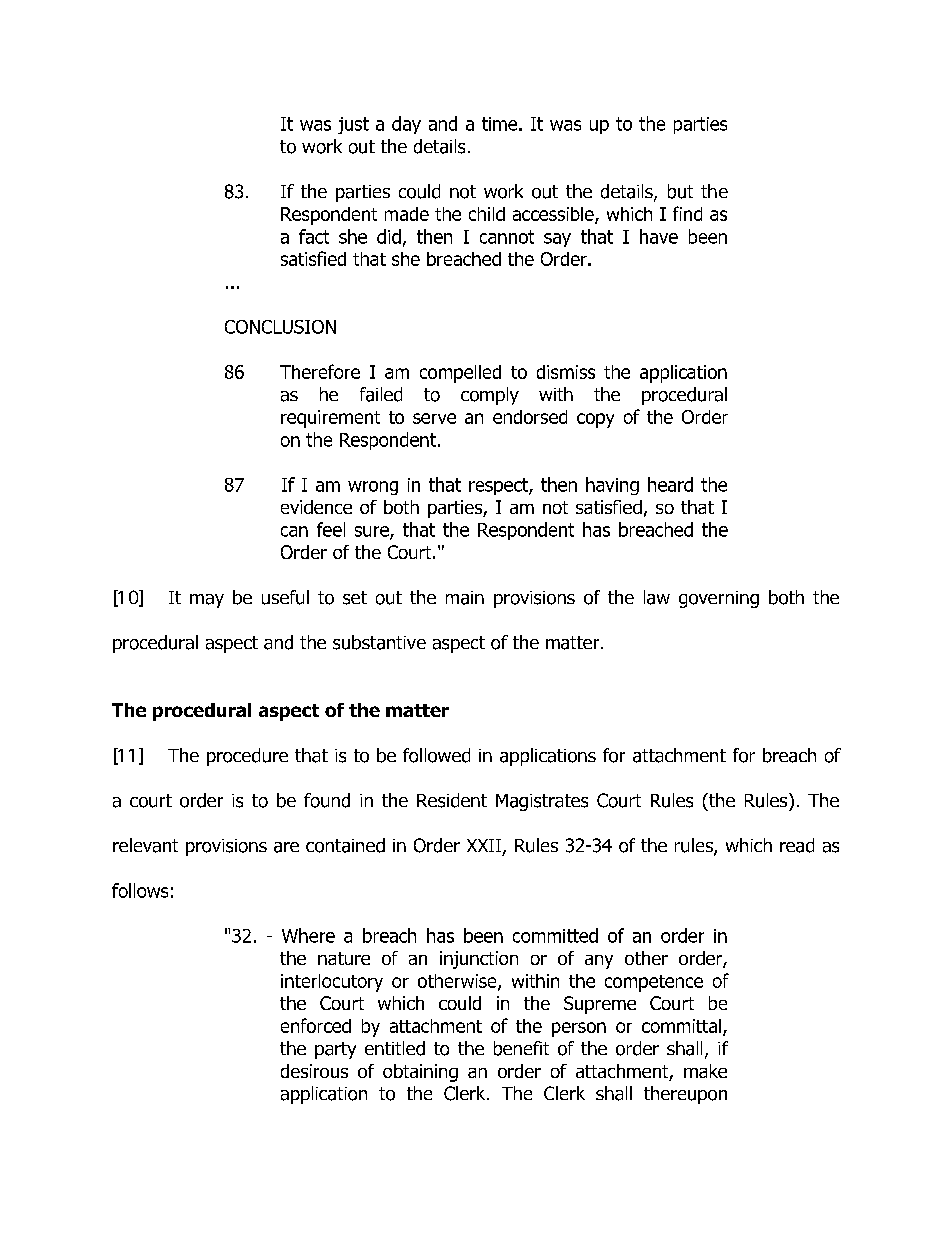 This screenshot has width=952, height=1233. I want to click on heard, so click(670, 484).
